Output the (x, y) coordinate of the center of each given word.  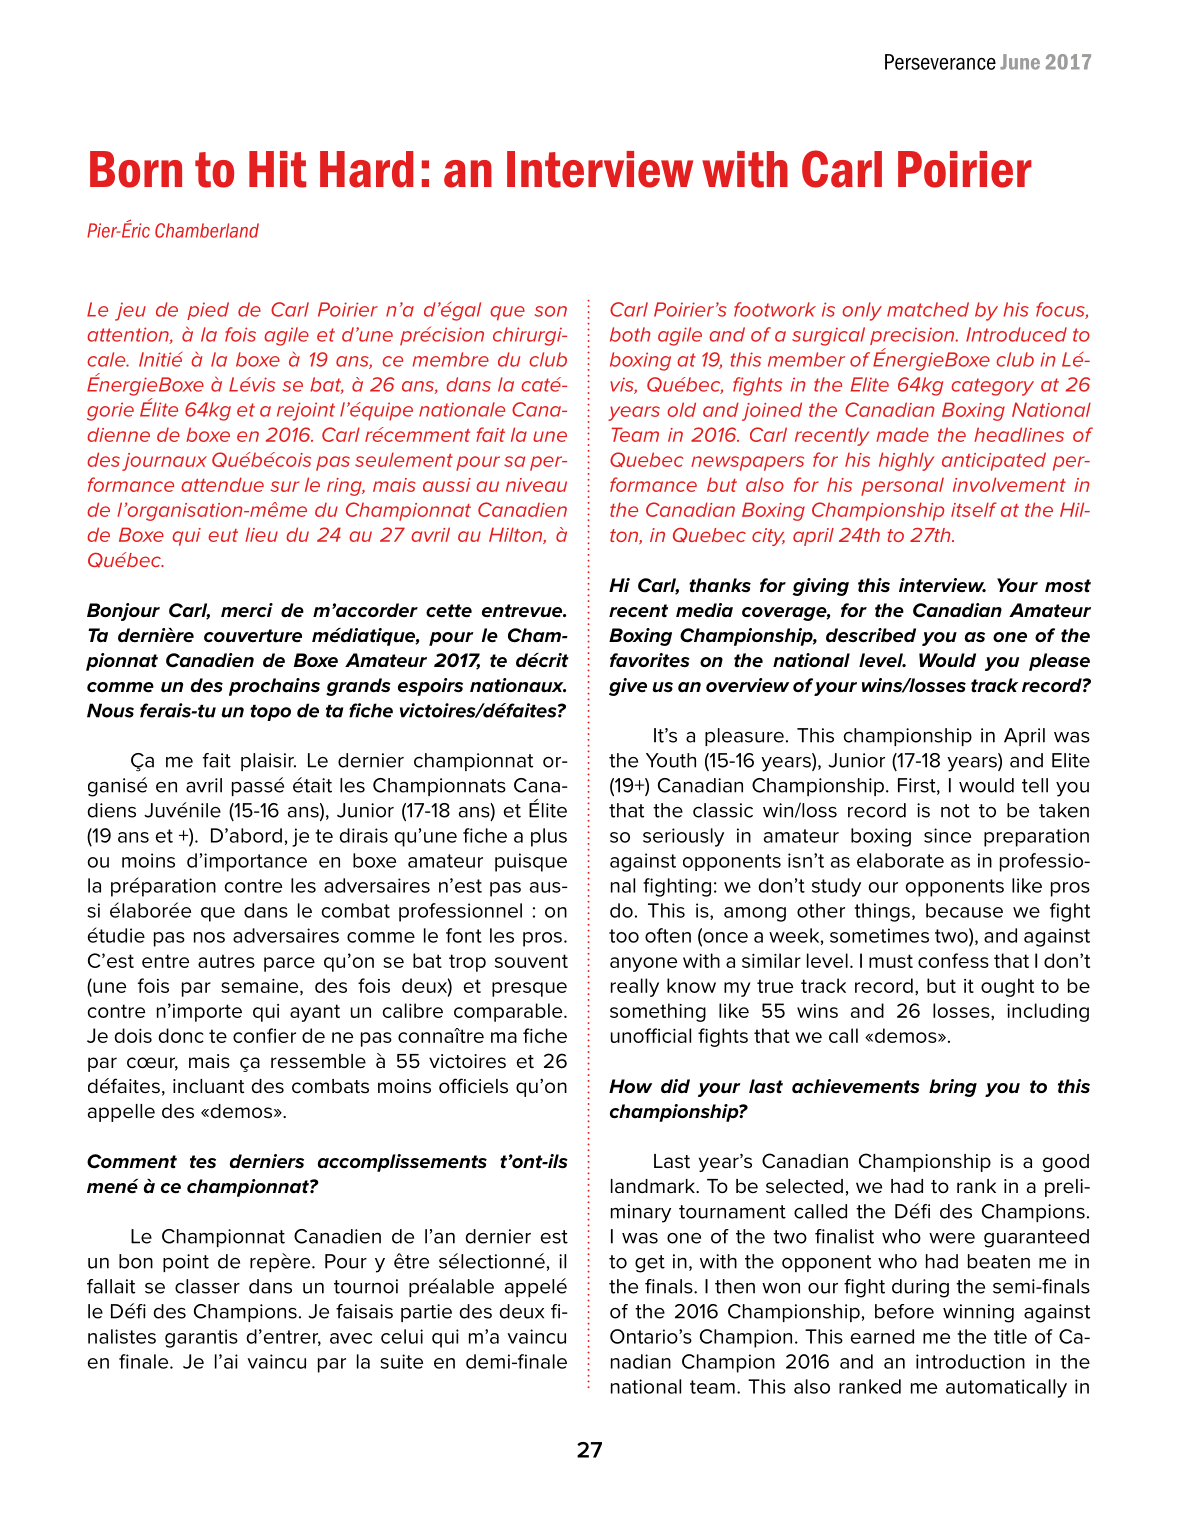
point (186, 1263)
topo (270, 713)
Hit (277, 169)
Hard (366, 169)
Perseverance (940, 62)
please (1059, 662)
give (628, 687)
